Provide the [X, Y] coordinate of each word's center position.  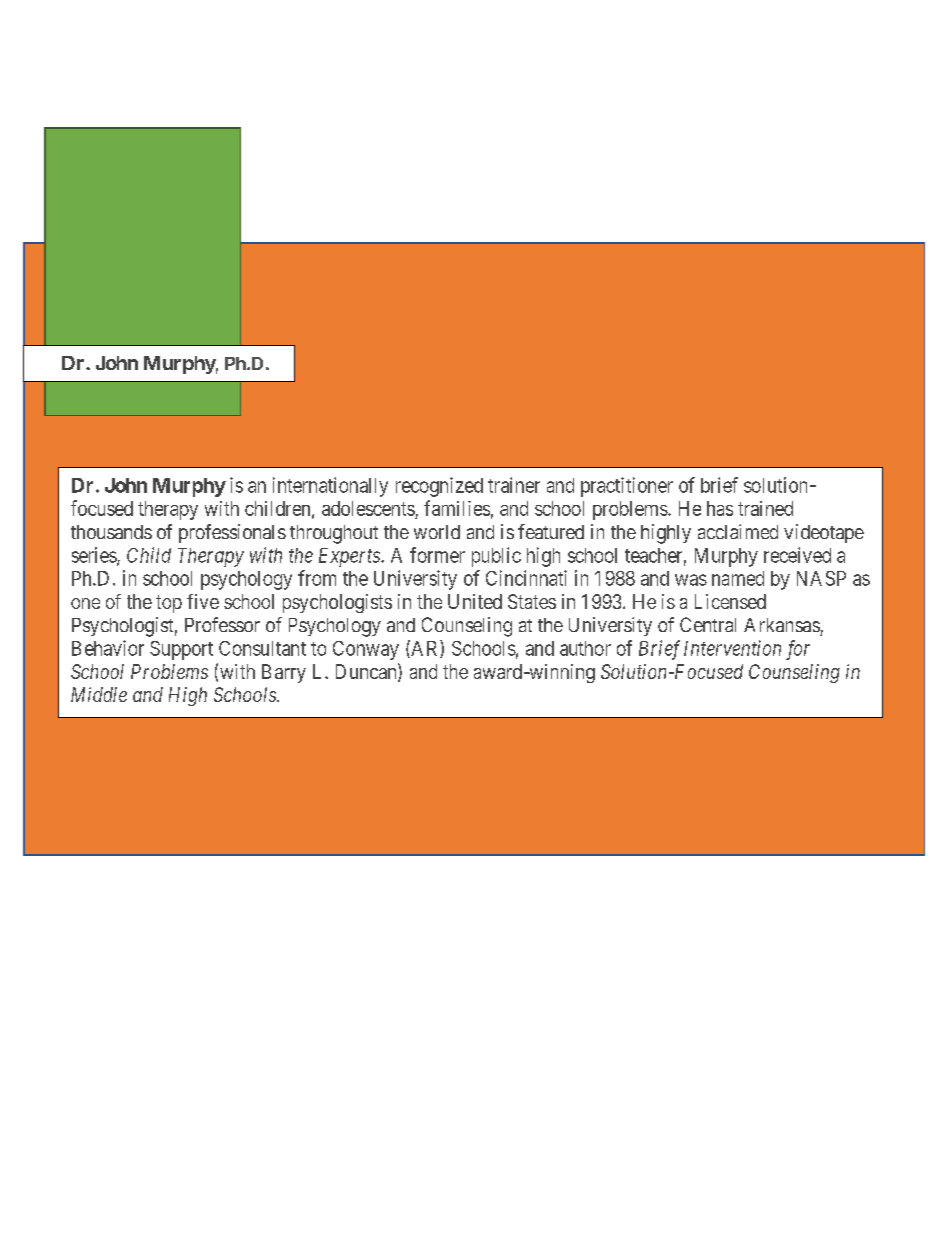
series [95, 556]
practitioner [627, 487]
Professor [222, 624]
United [475, 601]
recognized [439, 487]
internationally [330, 487]
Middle [99, 694]
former [437, 555]
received [797, 555]
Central [708, 624]
